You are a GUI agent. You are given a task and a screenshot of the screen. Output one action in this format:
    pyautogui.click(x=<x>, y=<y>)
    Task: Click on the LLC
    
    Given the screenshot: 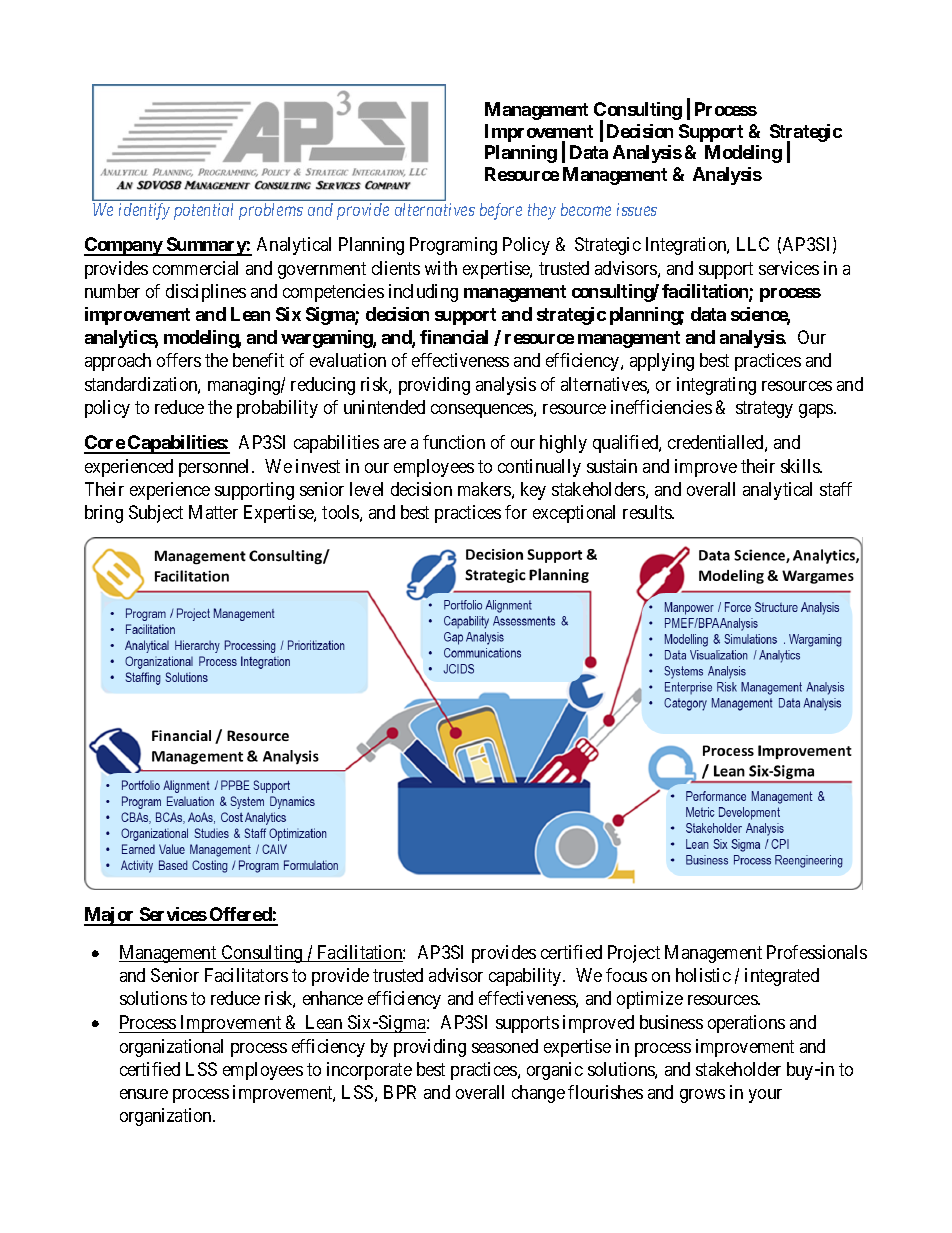 What is the action you would take?
    pyautogui.click(x=753, y=244)
